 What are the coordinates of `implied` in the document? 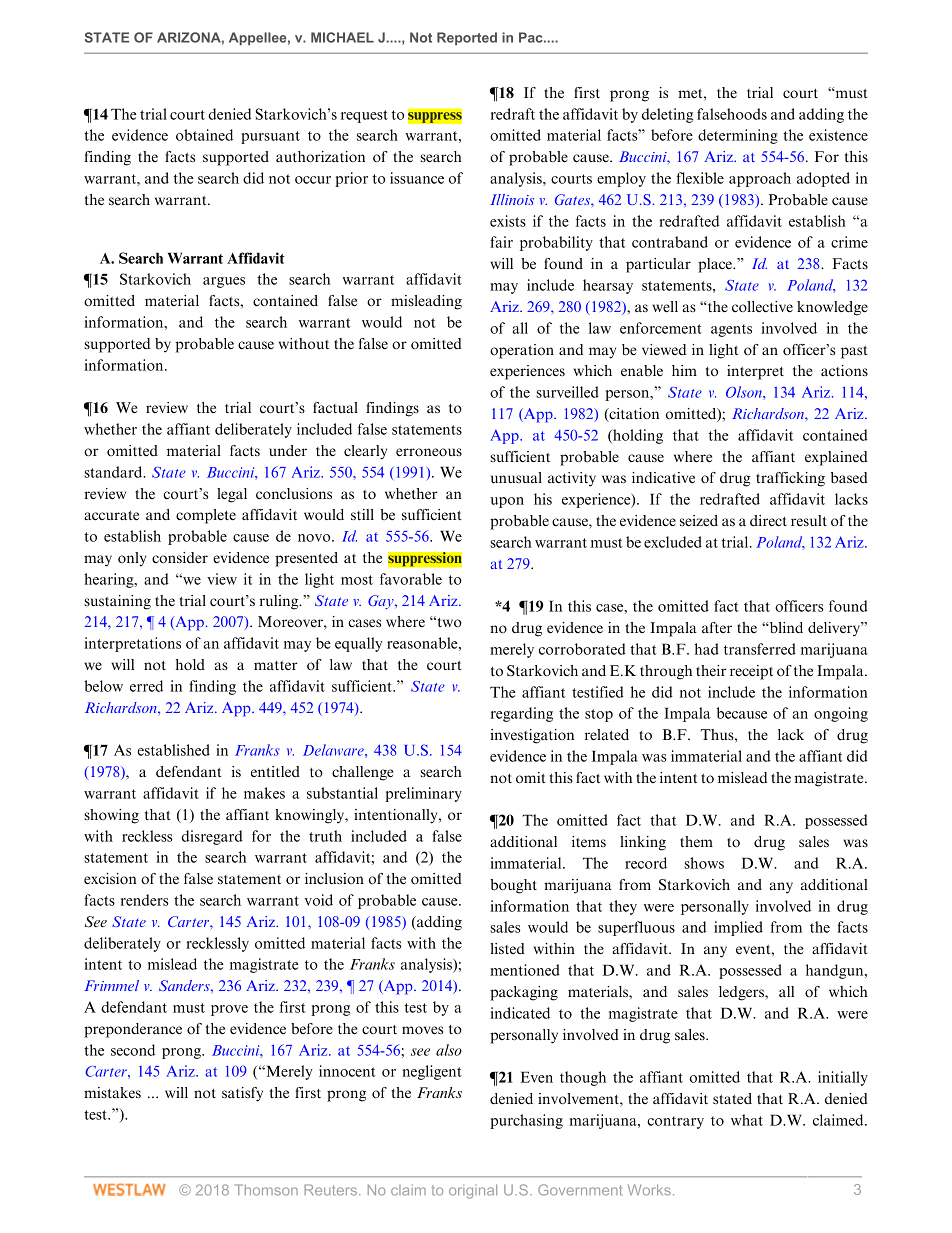 It's located at (738, 928).
